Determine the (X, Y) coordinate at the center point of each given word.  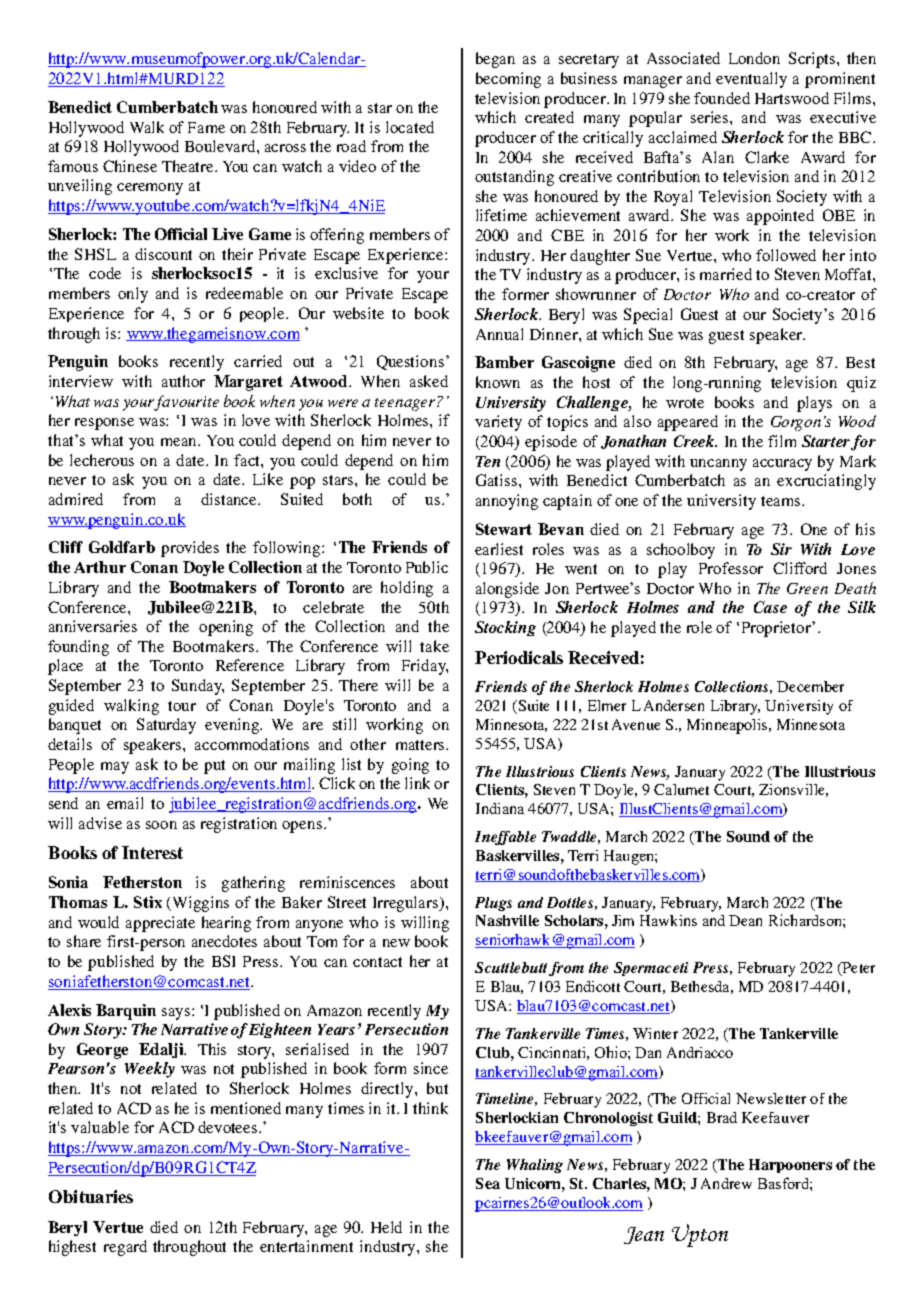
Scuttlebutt (511, 967)
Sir (781, 549)
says (177, 1014)
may (115, 768)
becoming (508, 80)
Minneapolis (728, 726)
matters (421, 745)
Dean (745, 920)
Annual (499, 334)
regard (125, 1248)
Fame (206, 127)
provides (190, 549)
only (133, 295)
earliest (499, 549)
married (726, 274)
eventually (751, 80)
